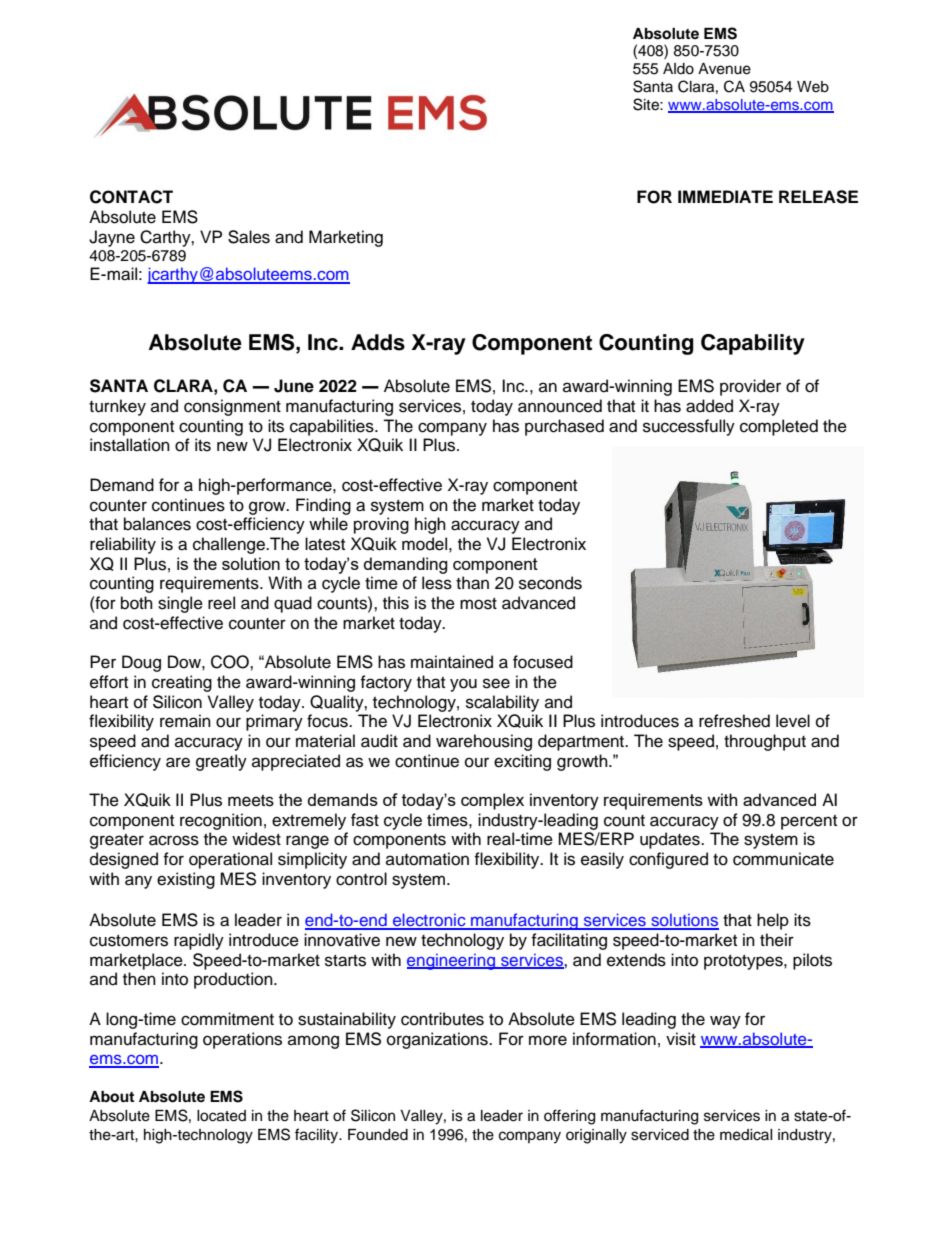 This screenshot has width=952, height=1233. Describe the element at coordinates (746, 1135) in the screenshot. I see `medical` at that location.
